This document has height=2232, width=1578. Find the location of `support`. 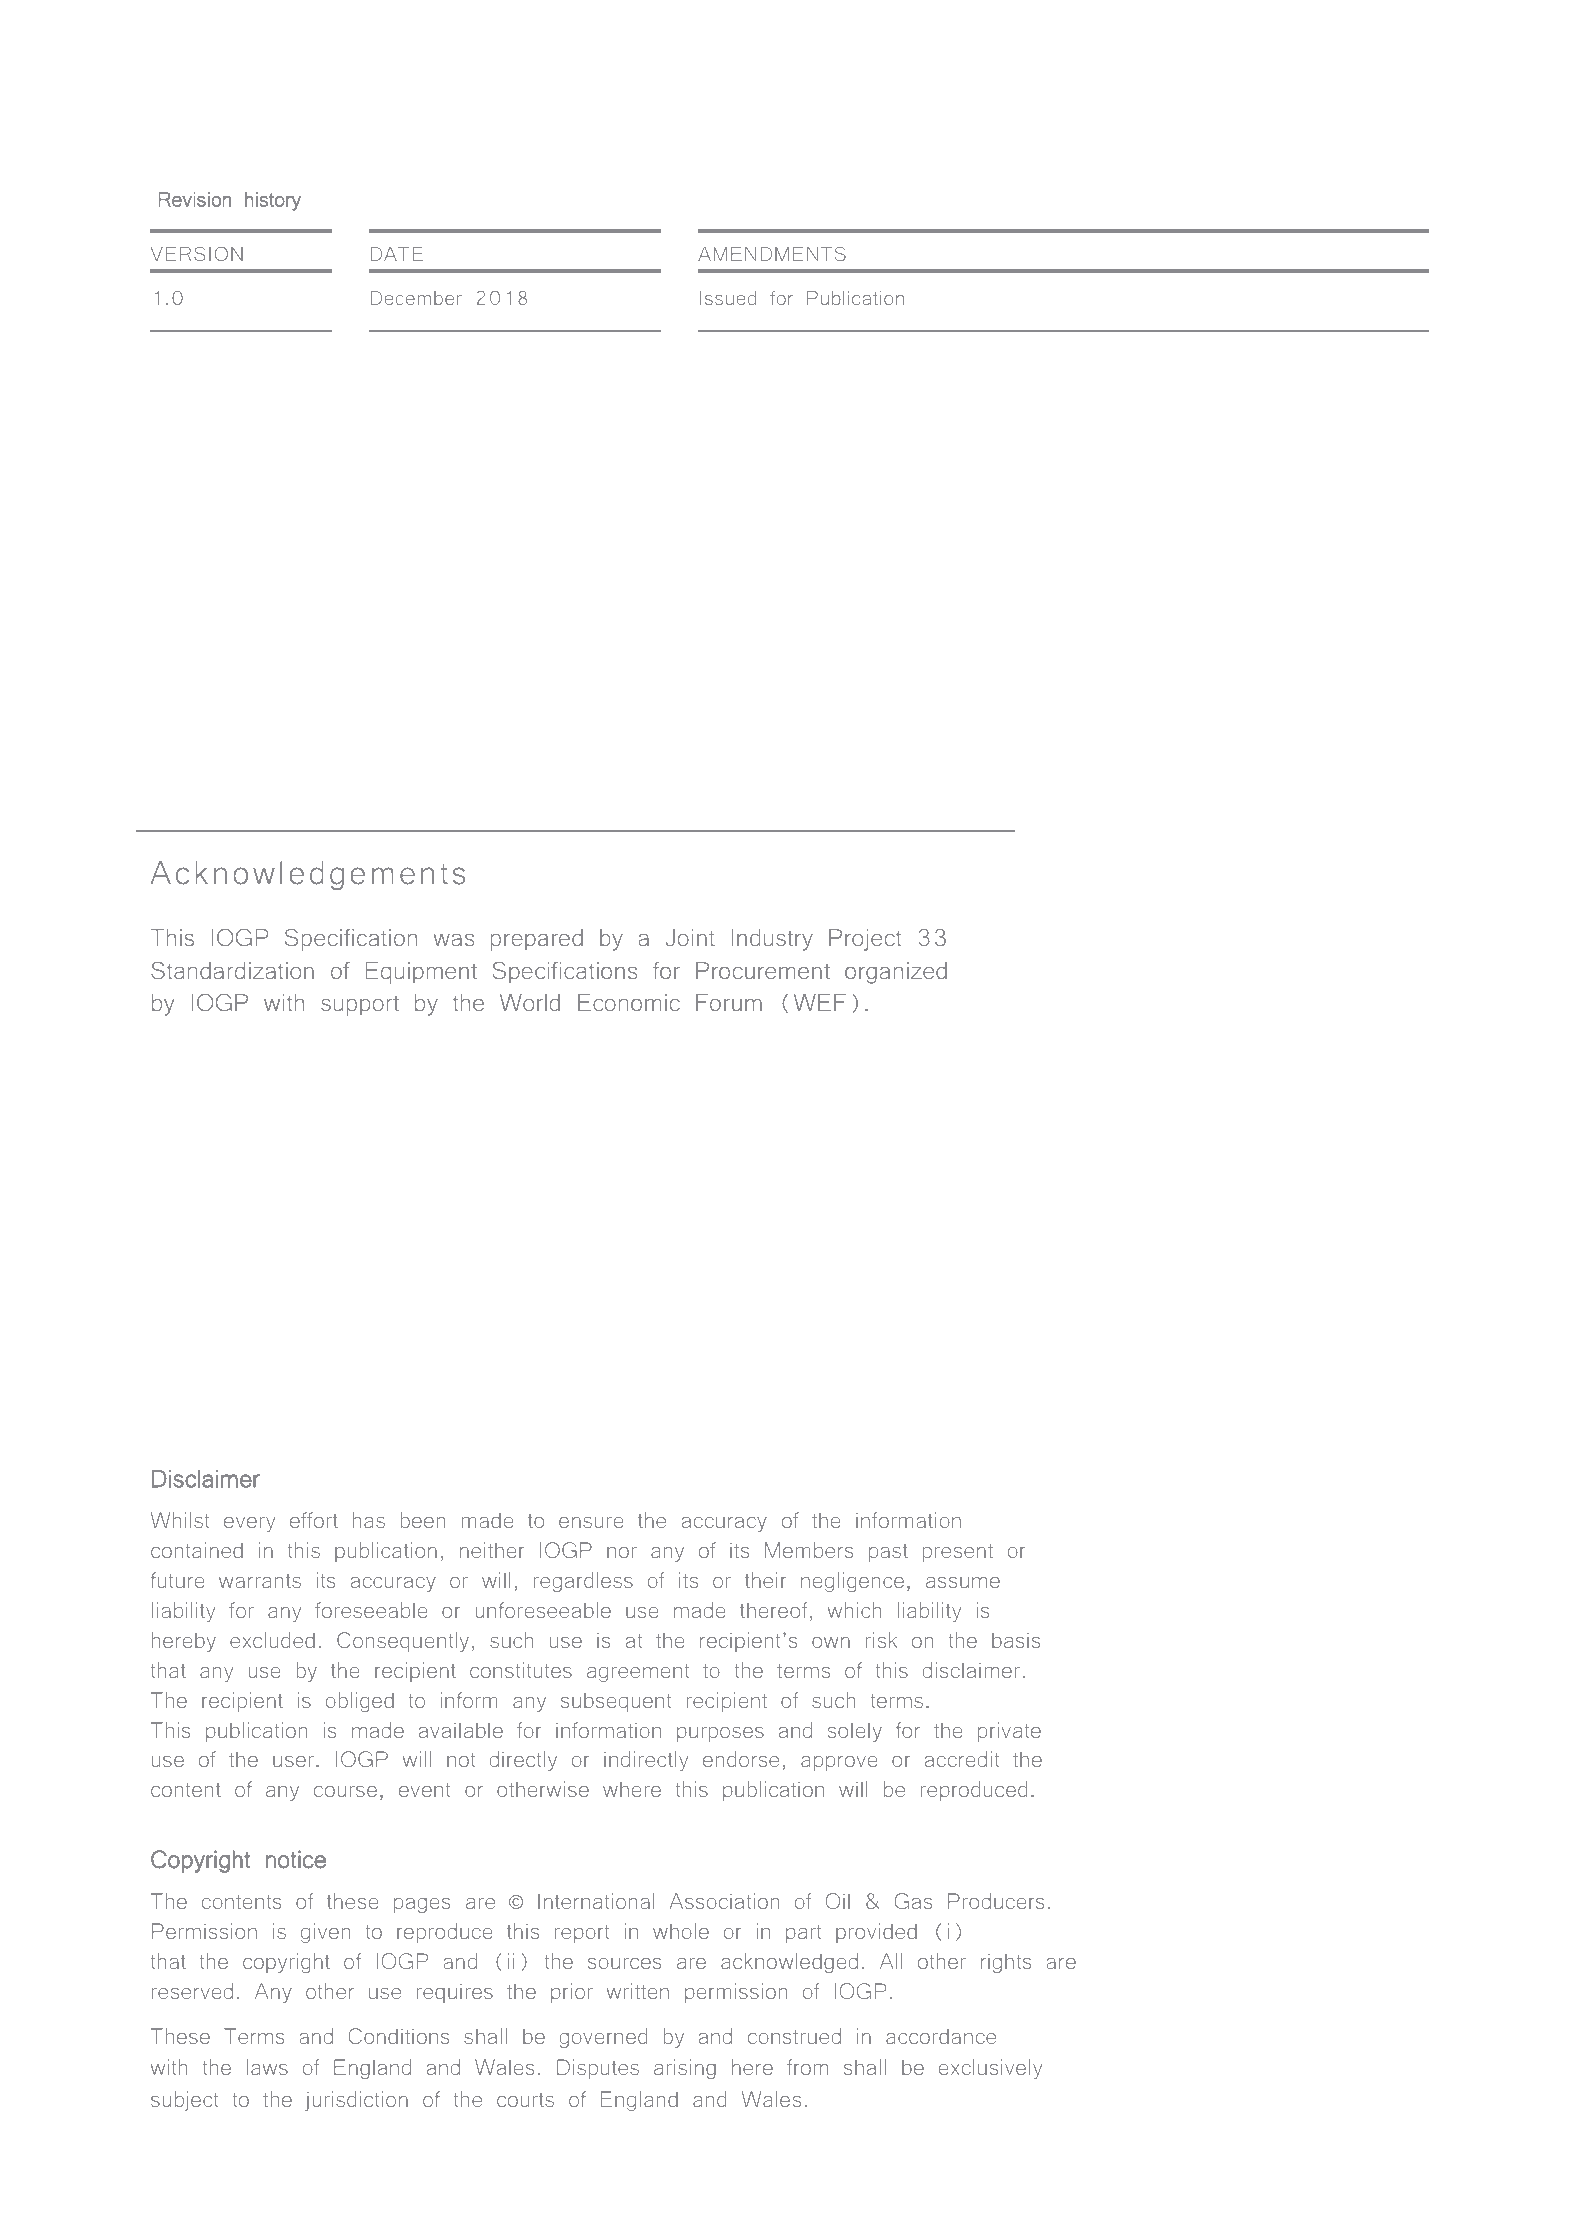

support is located at coordinates (360, 1006).
